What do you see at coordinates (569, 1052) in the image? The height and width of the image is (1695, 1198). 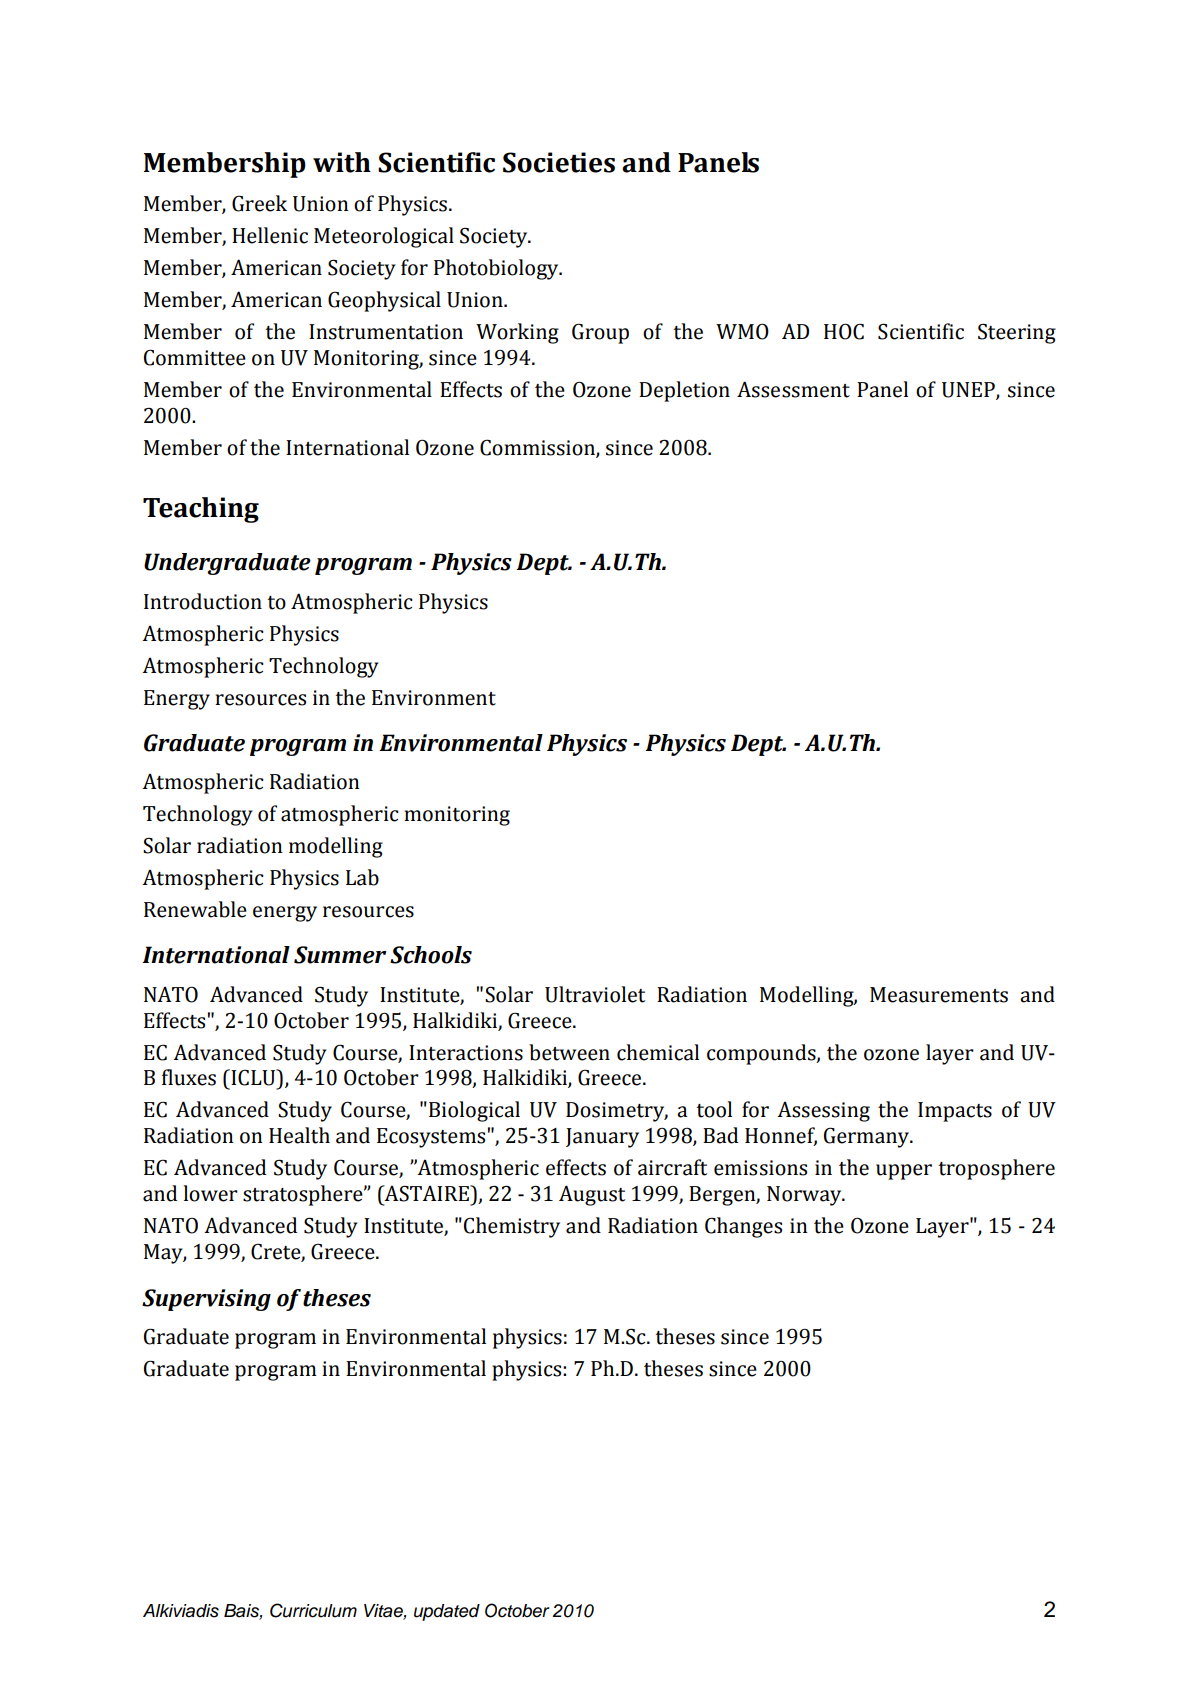 I see `between` at bounding box center [569, 1052].
